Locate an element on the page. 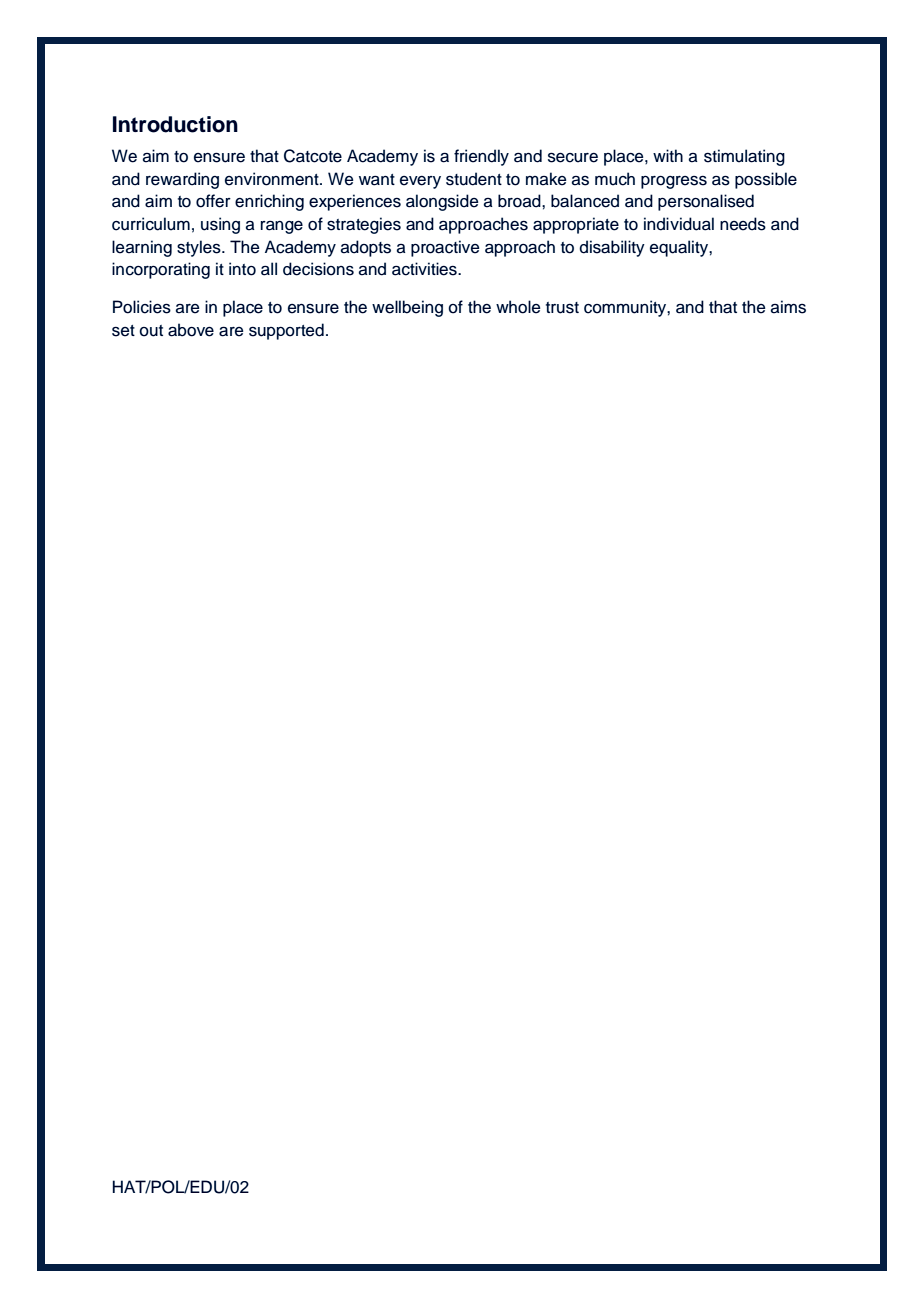 The width and height of the image is (924, 1308). above is located at coordinates (191, 330).
